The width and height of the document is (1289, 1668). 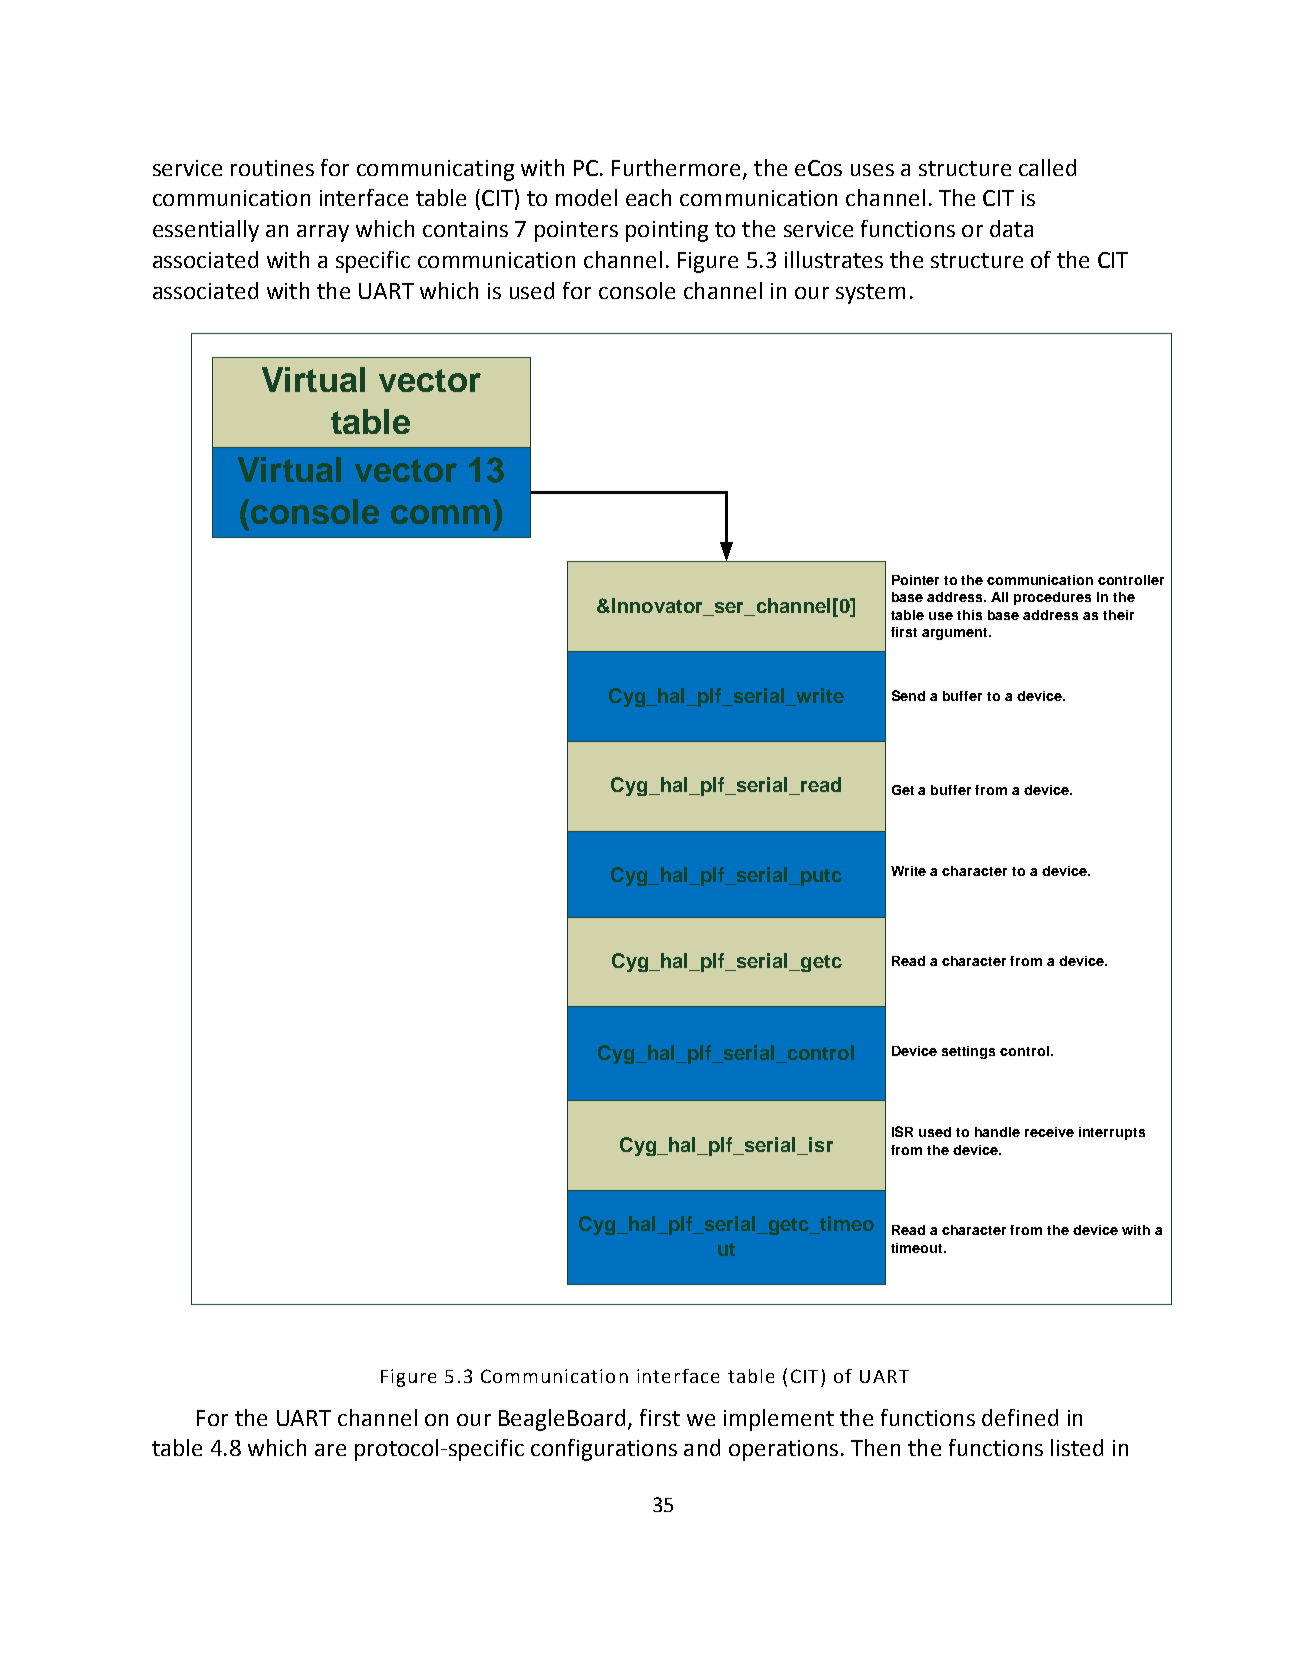 I want to click on argument, so click(x=956, y=634).
